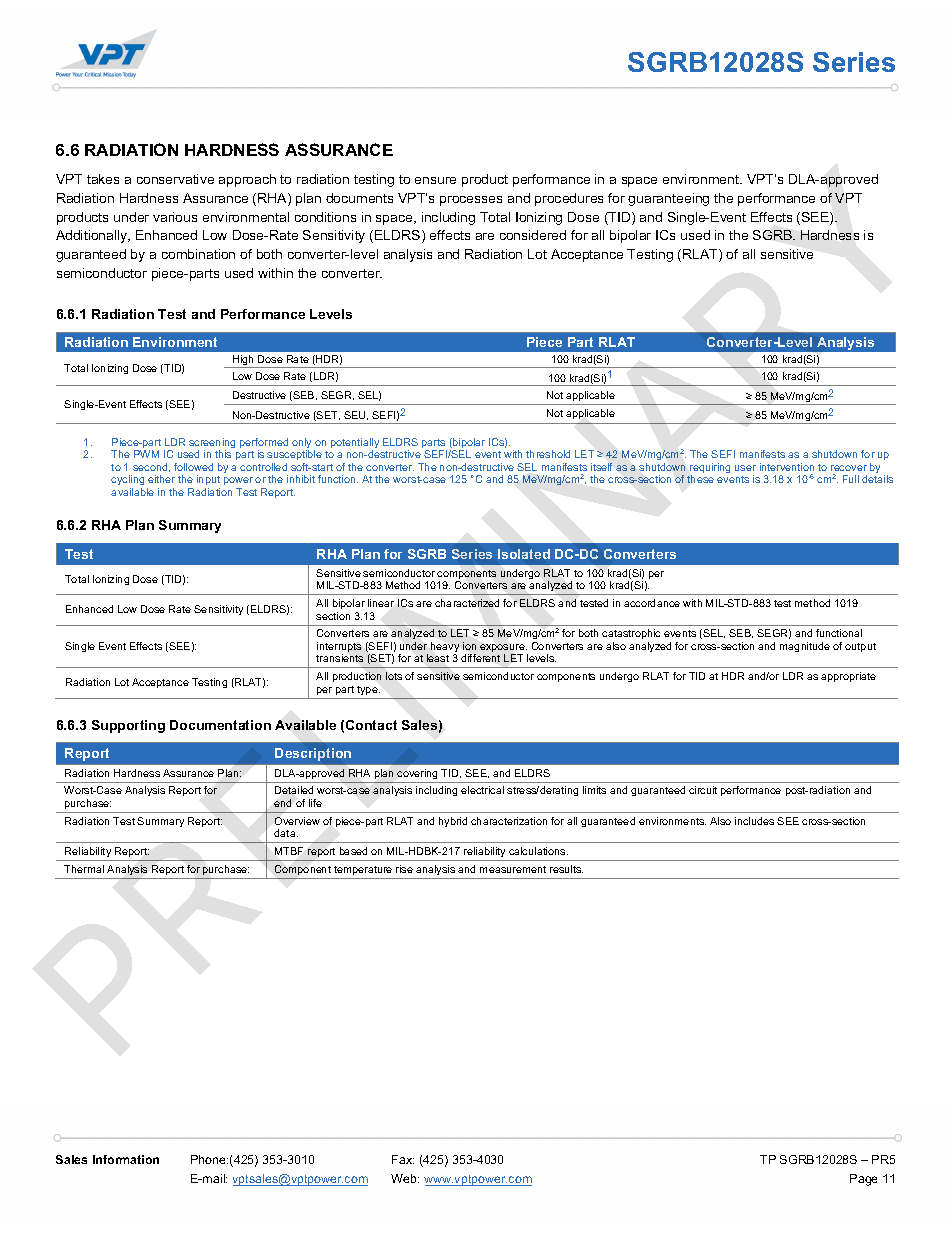 The height and width of the screenshot is (1233, 952). I want to click on guaranteeing, so click(668, 199).
